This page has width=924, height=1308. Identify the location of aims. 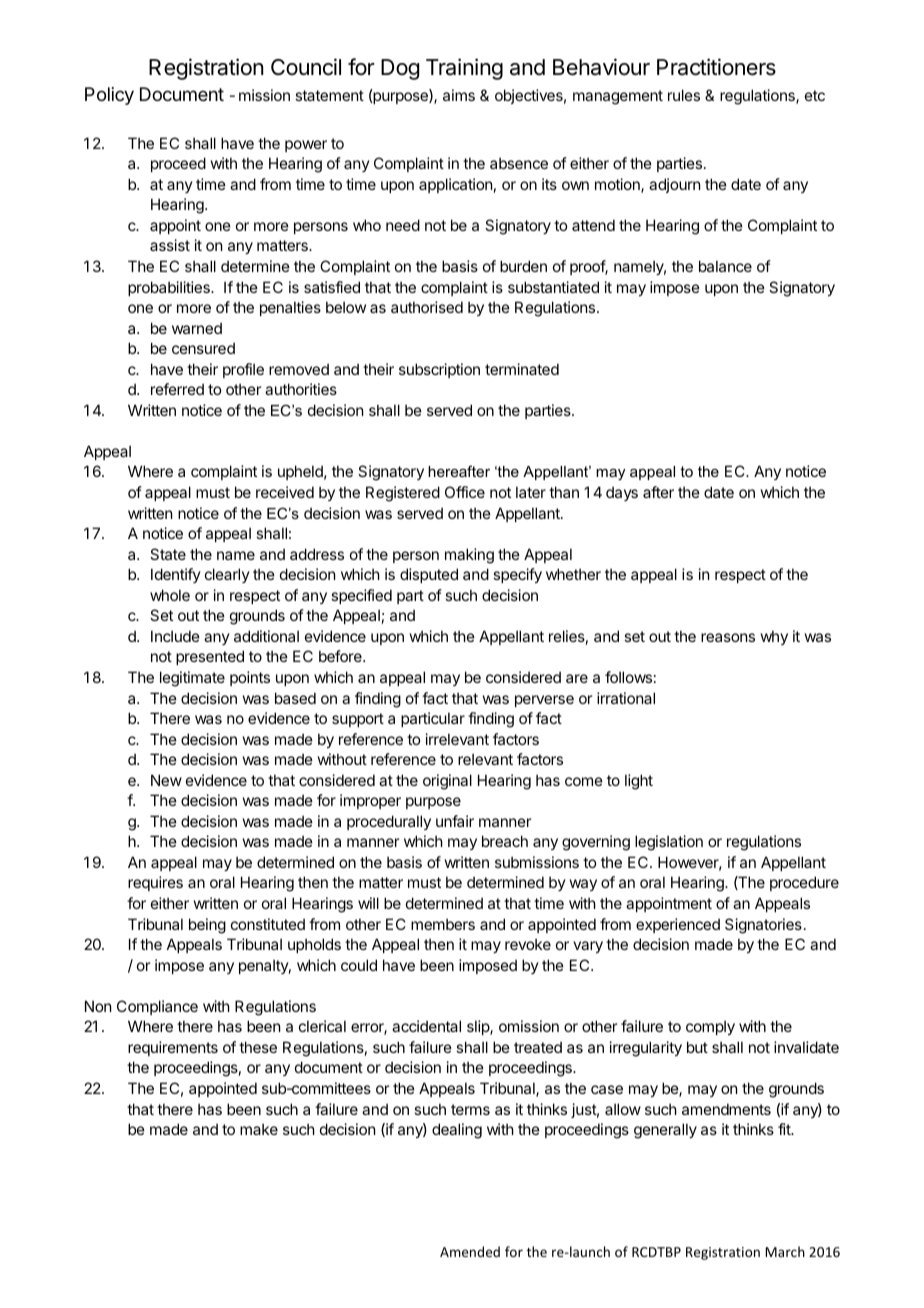
(459, 95).
